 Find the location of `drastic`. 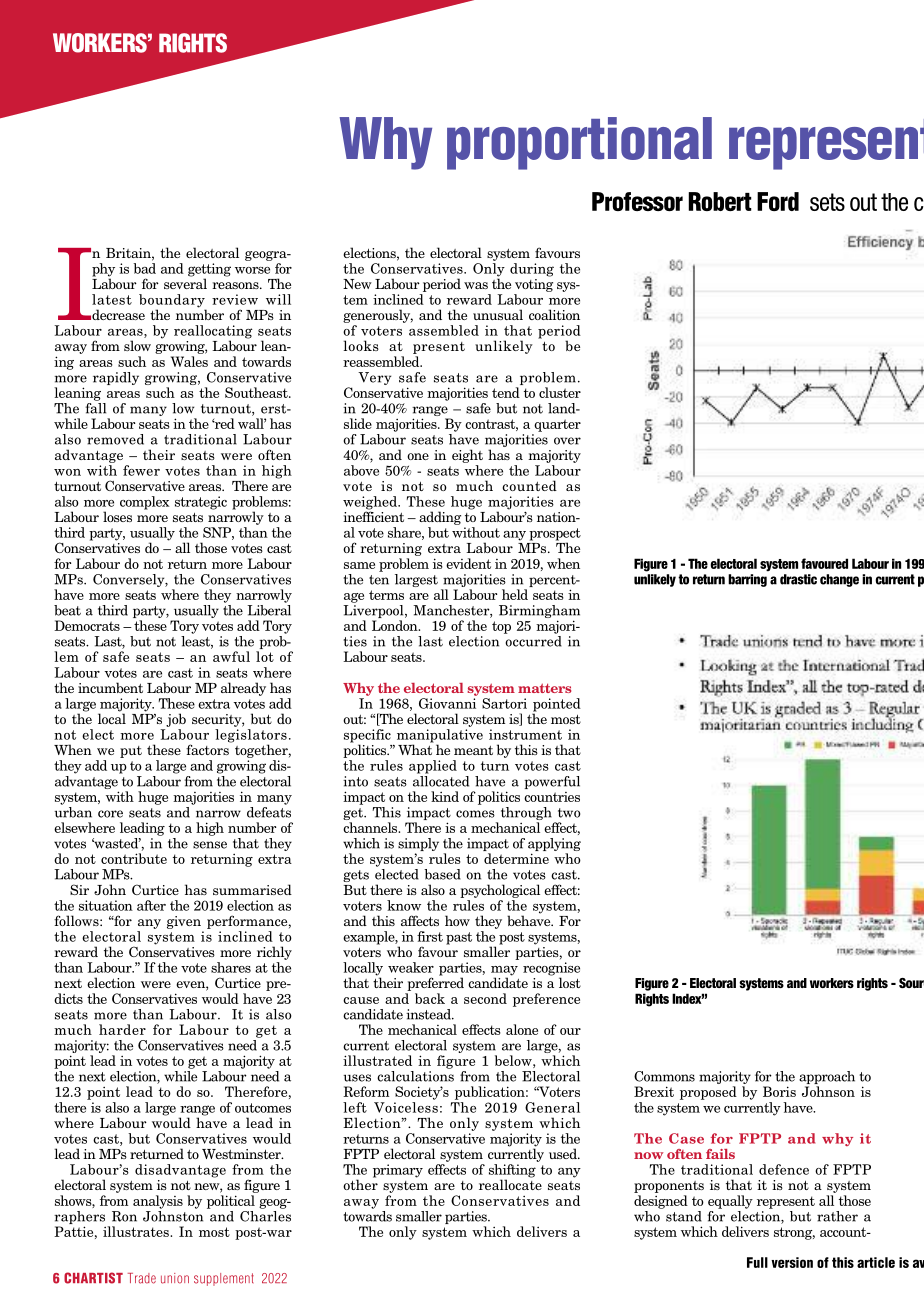

drastic is located at coordinates (798, 579).
